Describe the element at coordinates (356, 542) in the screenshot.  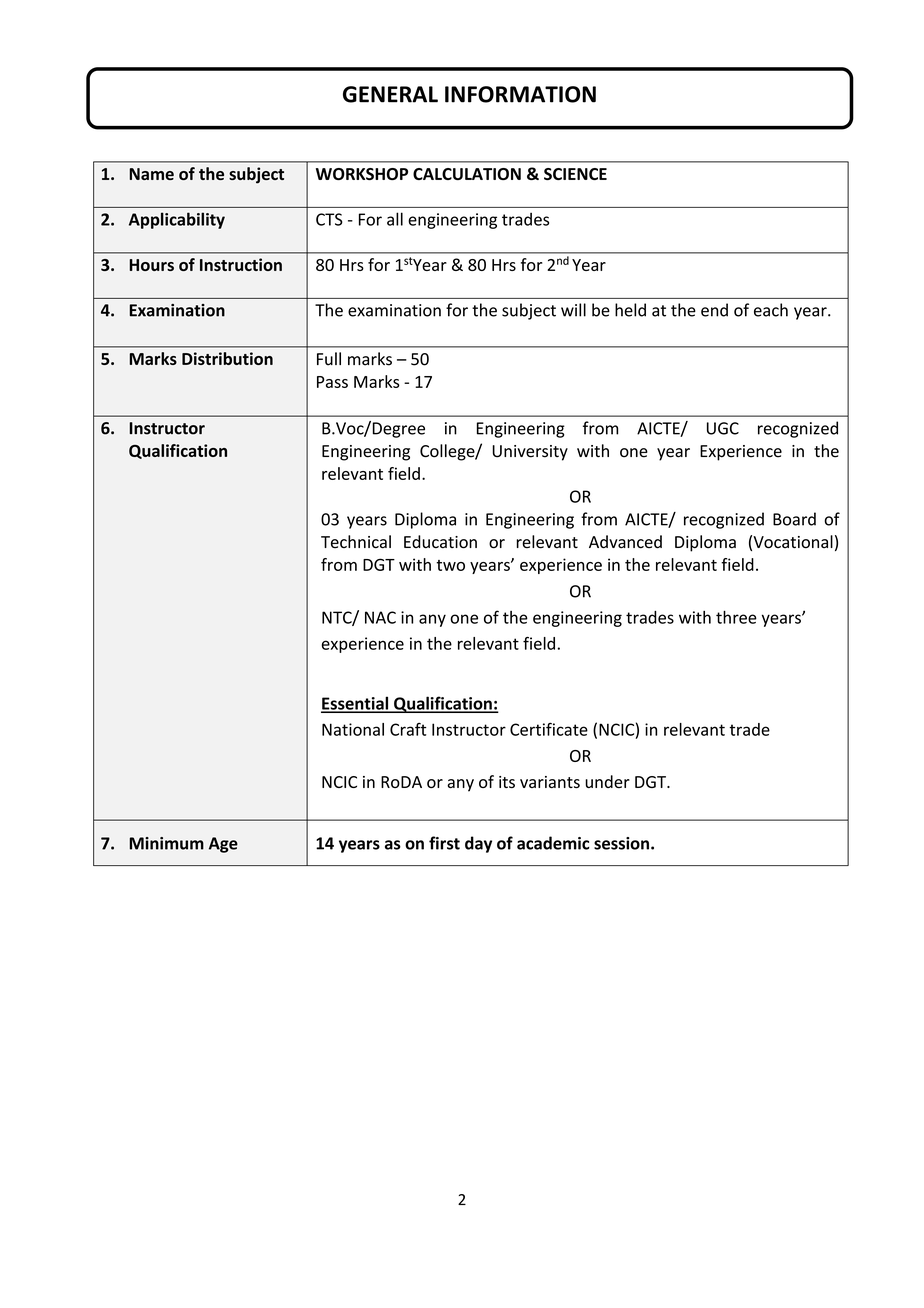
I see `Technical` at that location.
